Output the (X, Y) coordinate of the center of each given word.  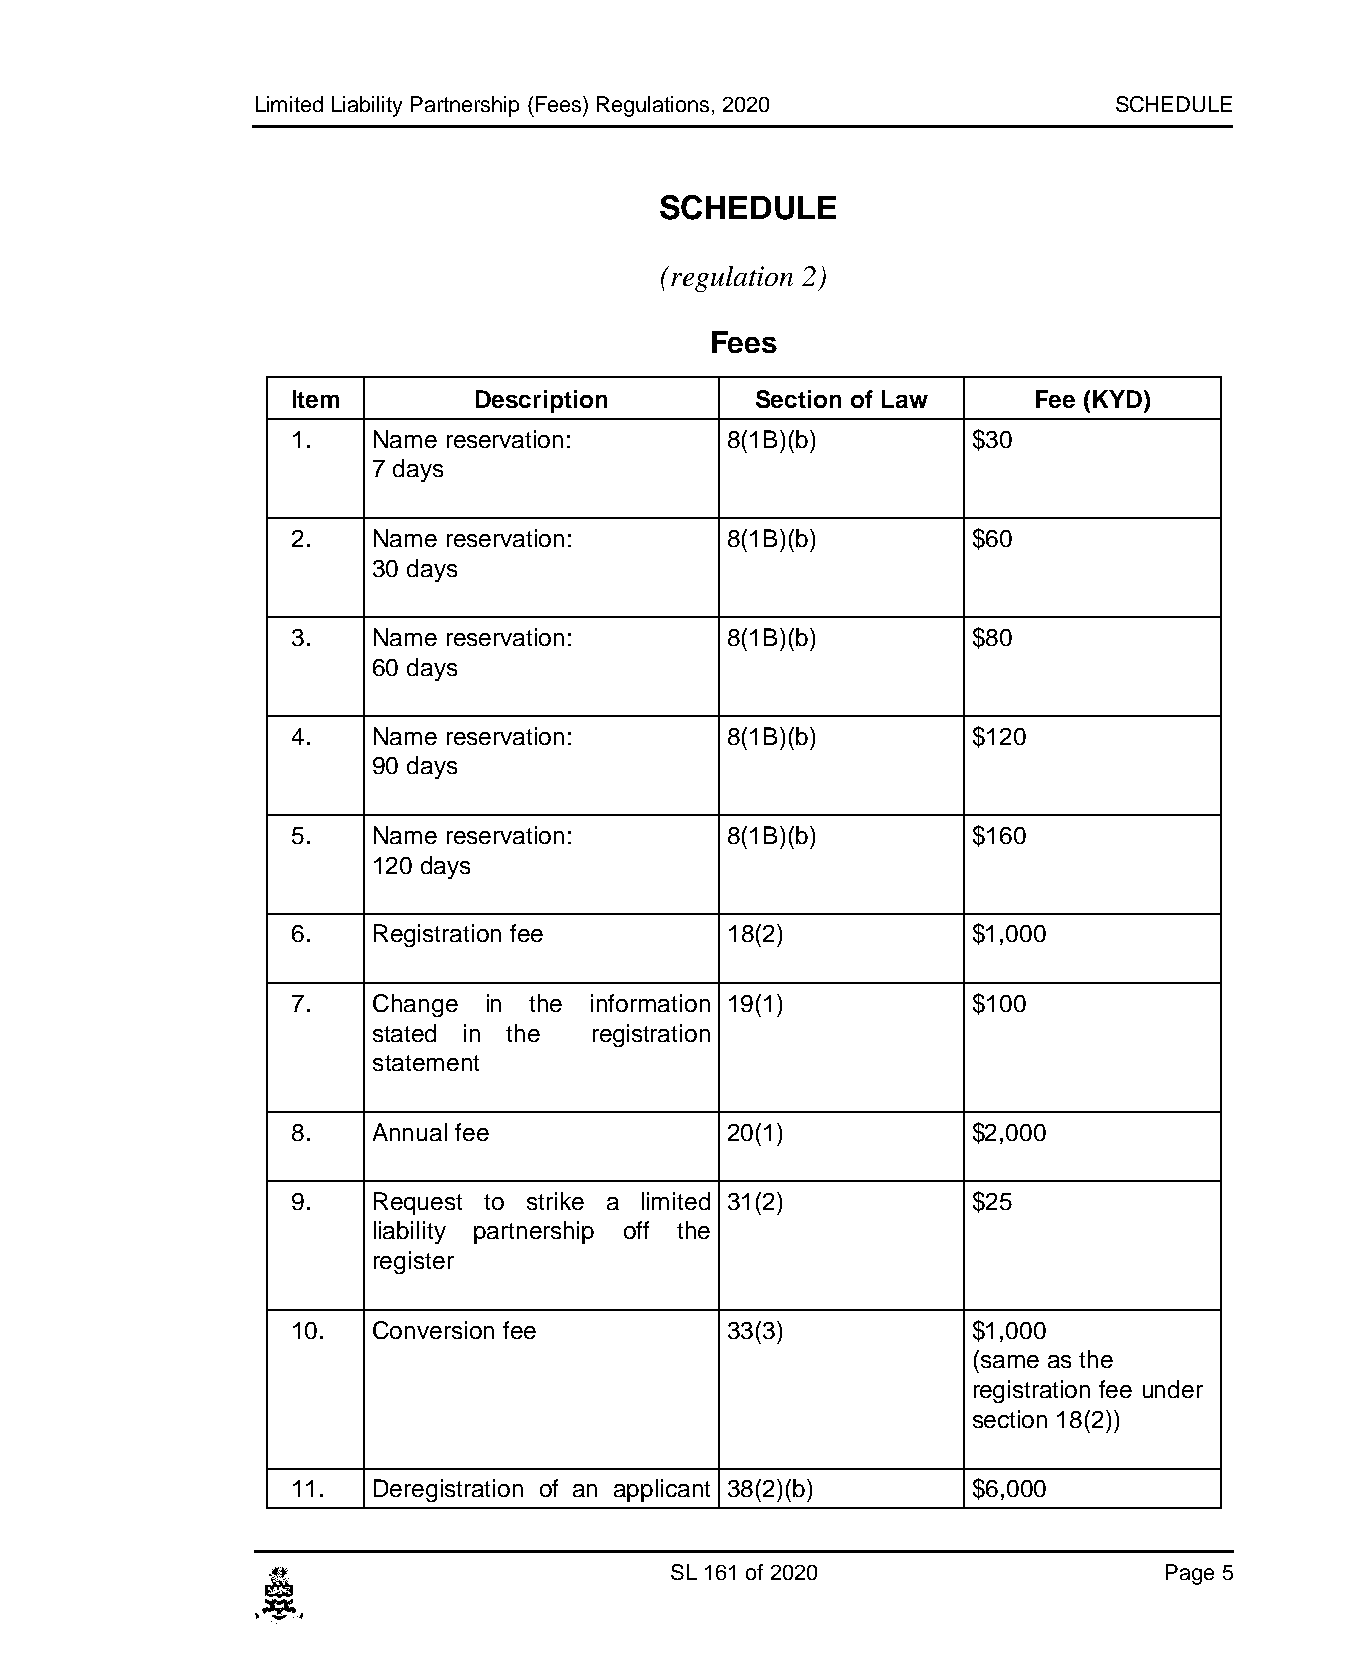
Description (541, 401)
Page (1190, 1574)
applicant (662, 1490)
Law (905, 399)
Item (316, 399)
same (1010, 1361)
